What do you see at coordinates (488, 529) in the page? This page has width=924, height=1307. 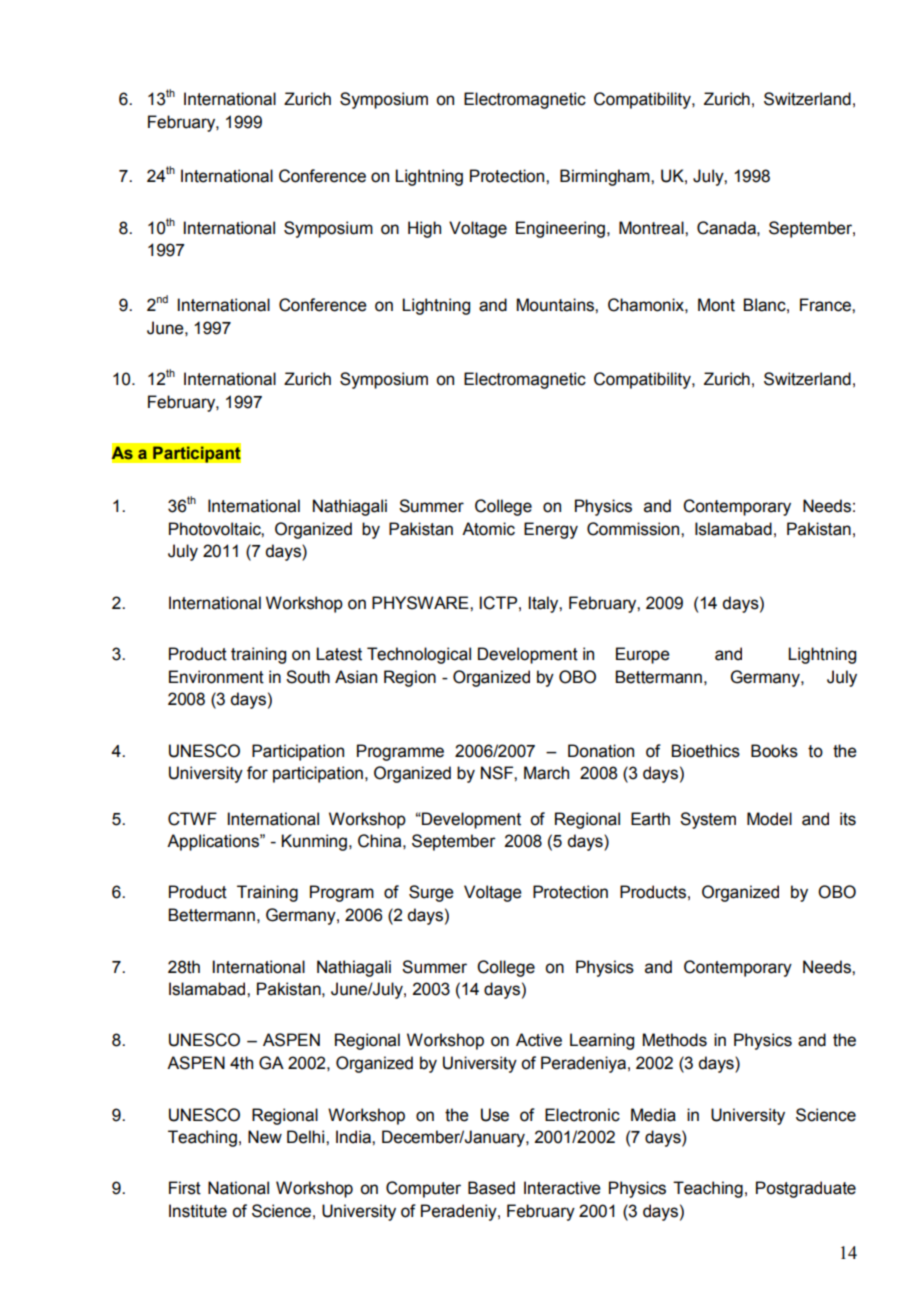 I see `Atomic` at bounding box center [488, 529].
